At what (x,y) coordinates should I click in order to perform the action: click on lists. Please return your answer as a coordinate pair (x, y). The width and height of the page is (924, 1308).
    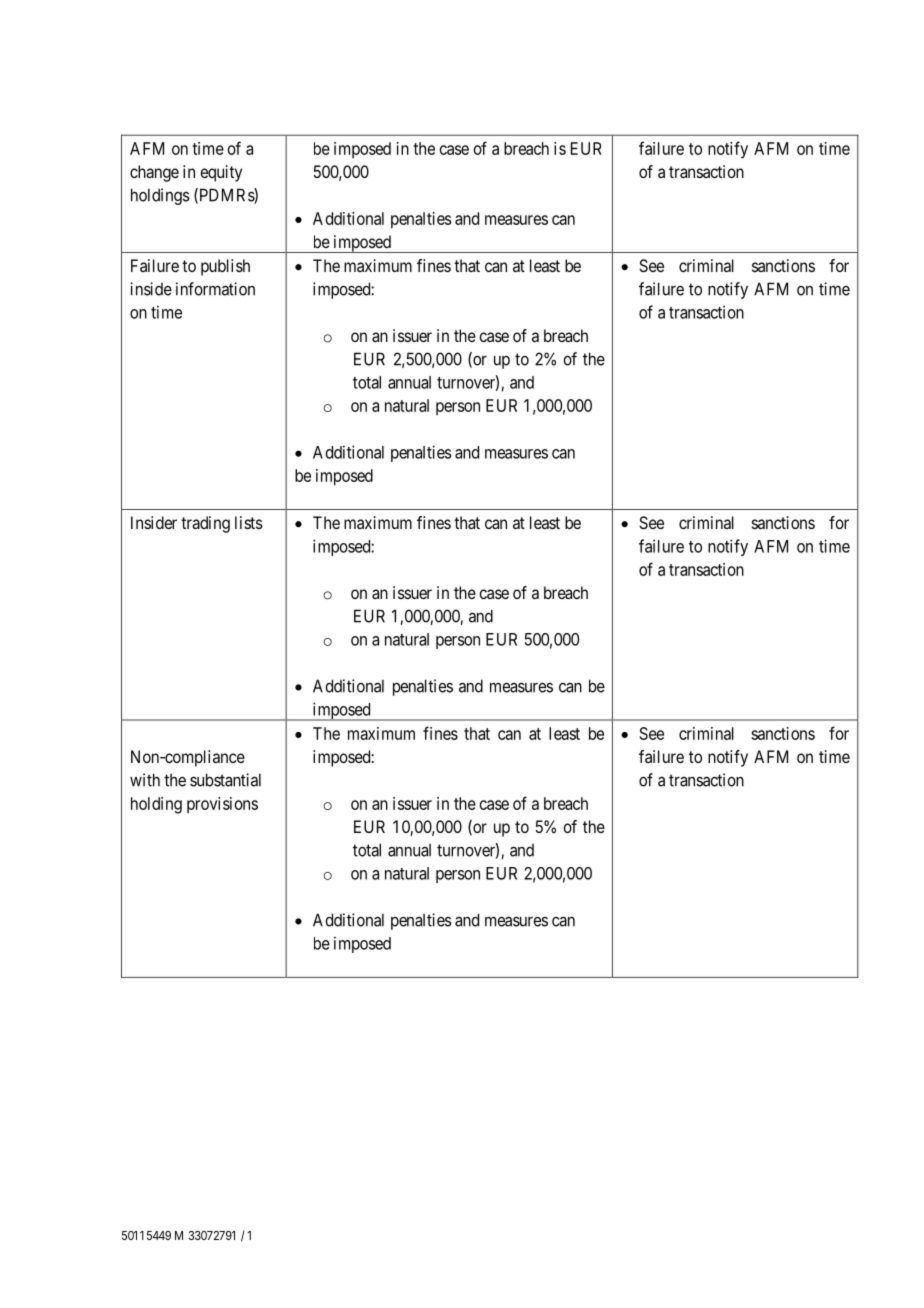
    Looking at the image, I should click on (249, 522).
